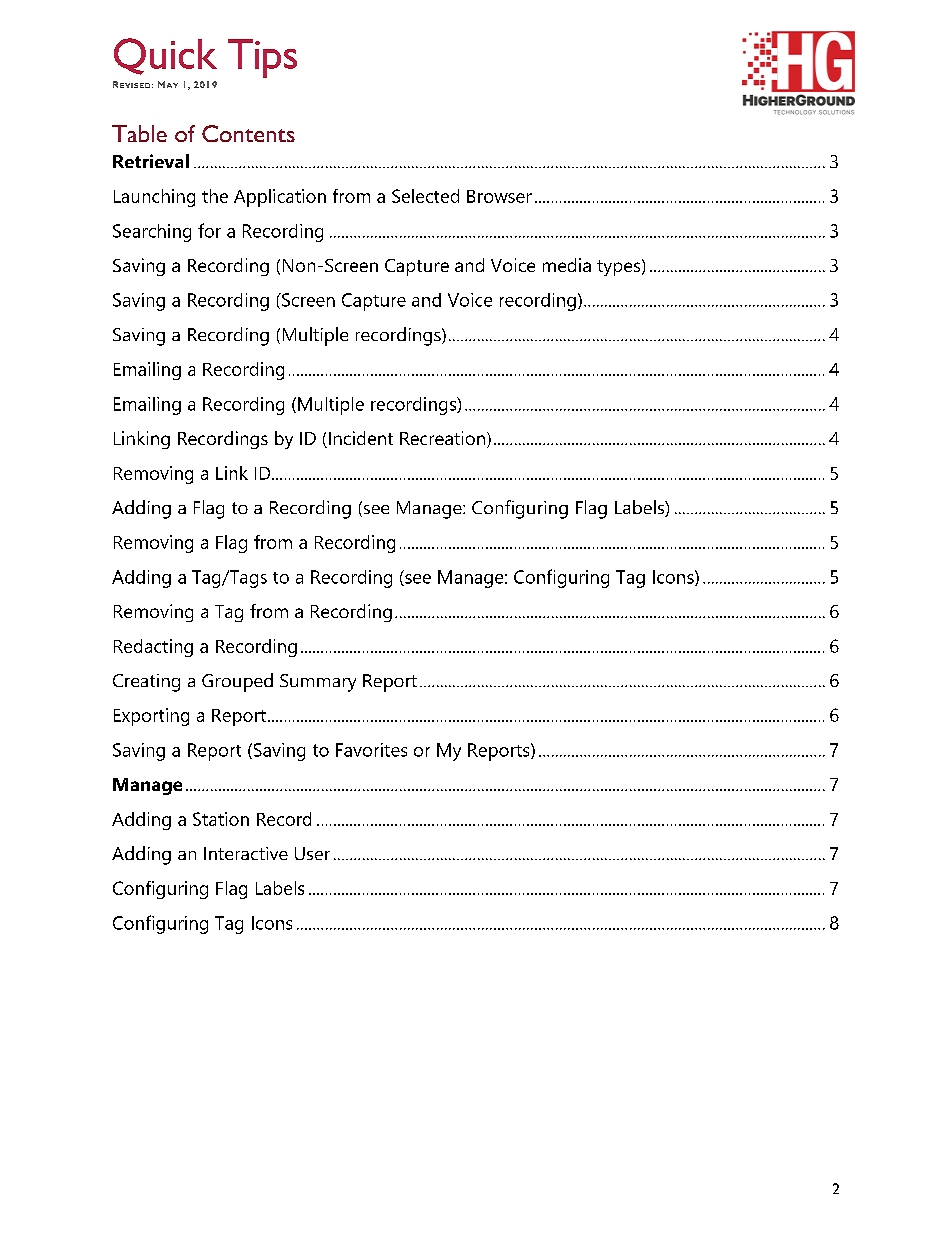 The height and width of the page is (1233, 952). What do you see at coordinates (371, 750) in the page?
I see `Favorites` at bounding box center [371, 750].
